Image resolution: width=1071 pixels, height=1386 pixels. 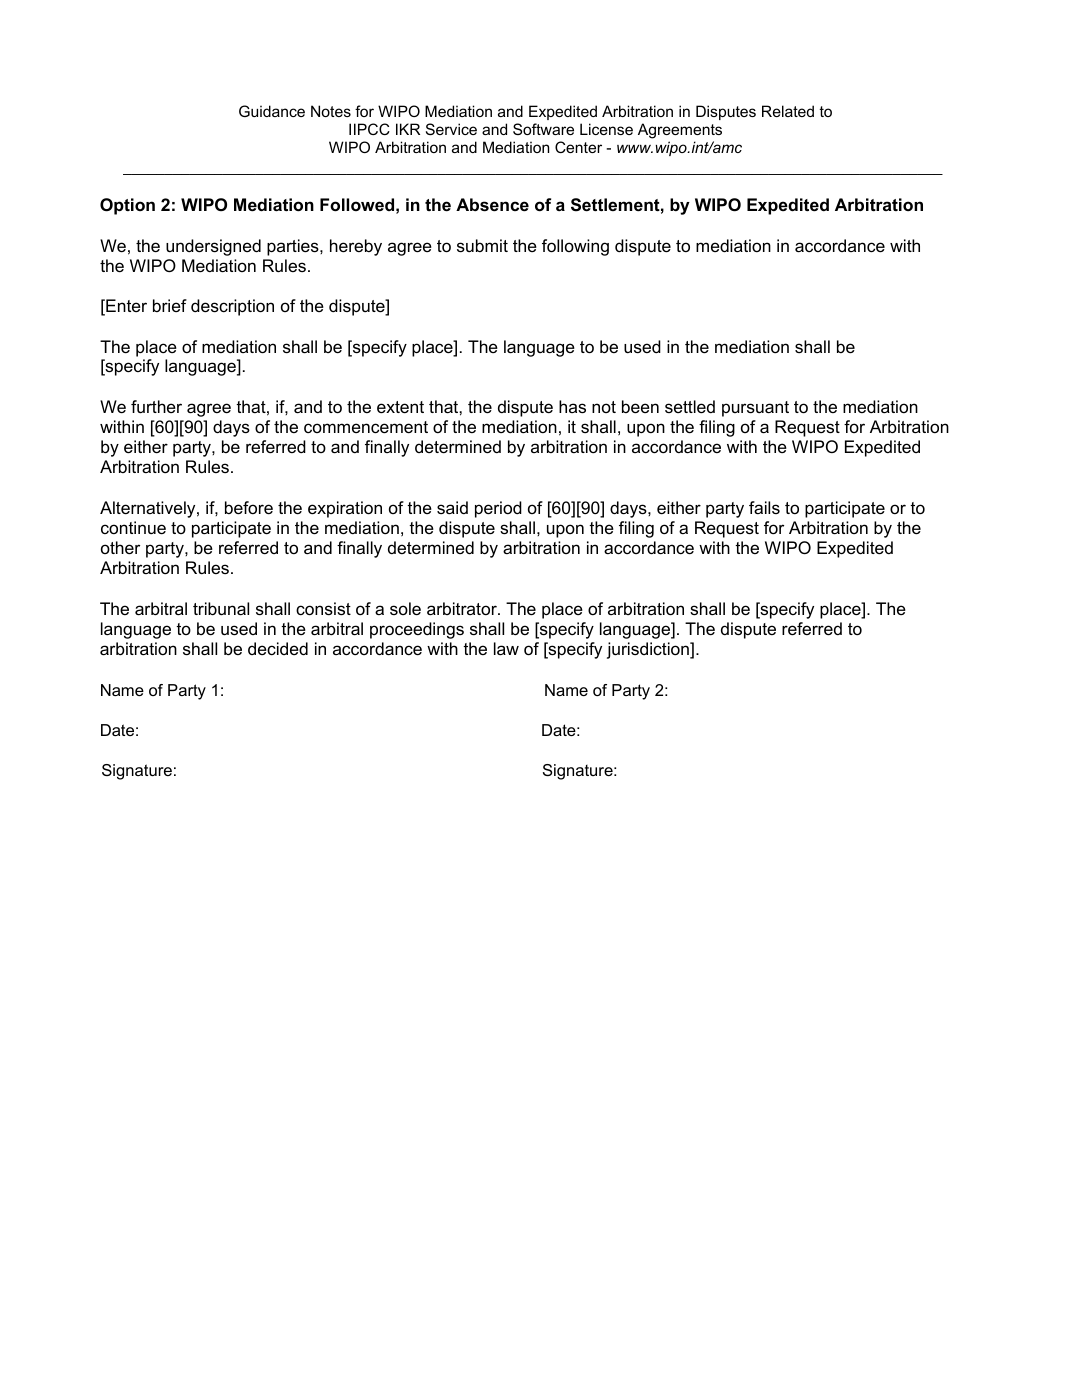 I want to click on before, so click(x=249, y=508).
